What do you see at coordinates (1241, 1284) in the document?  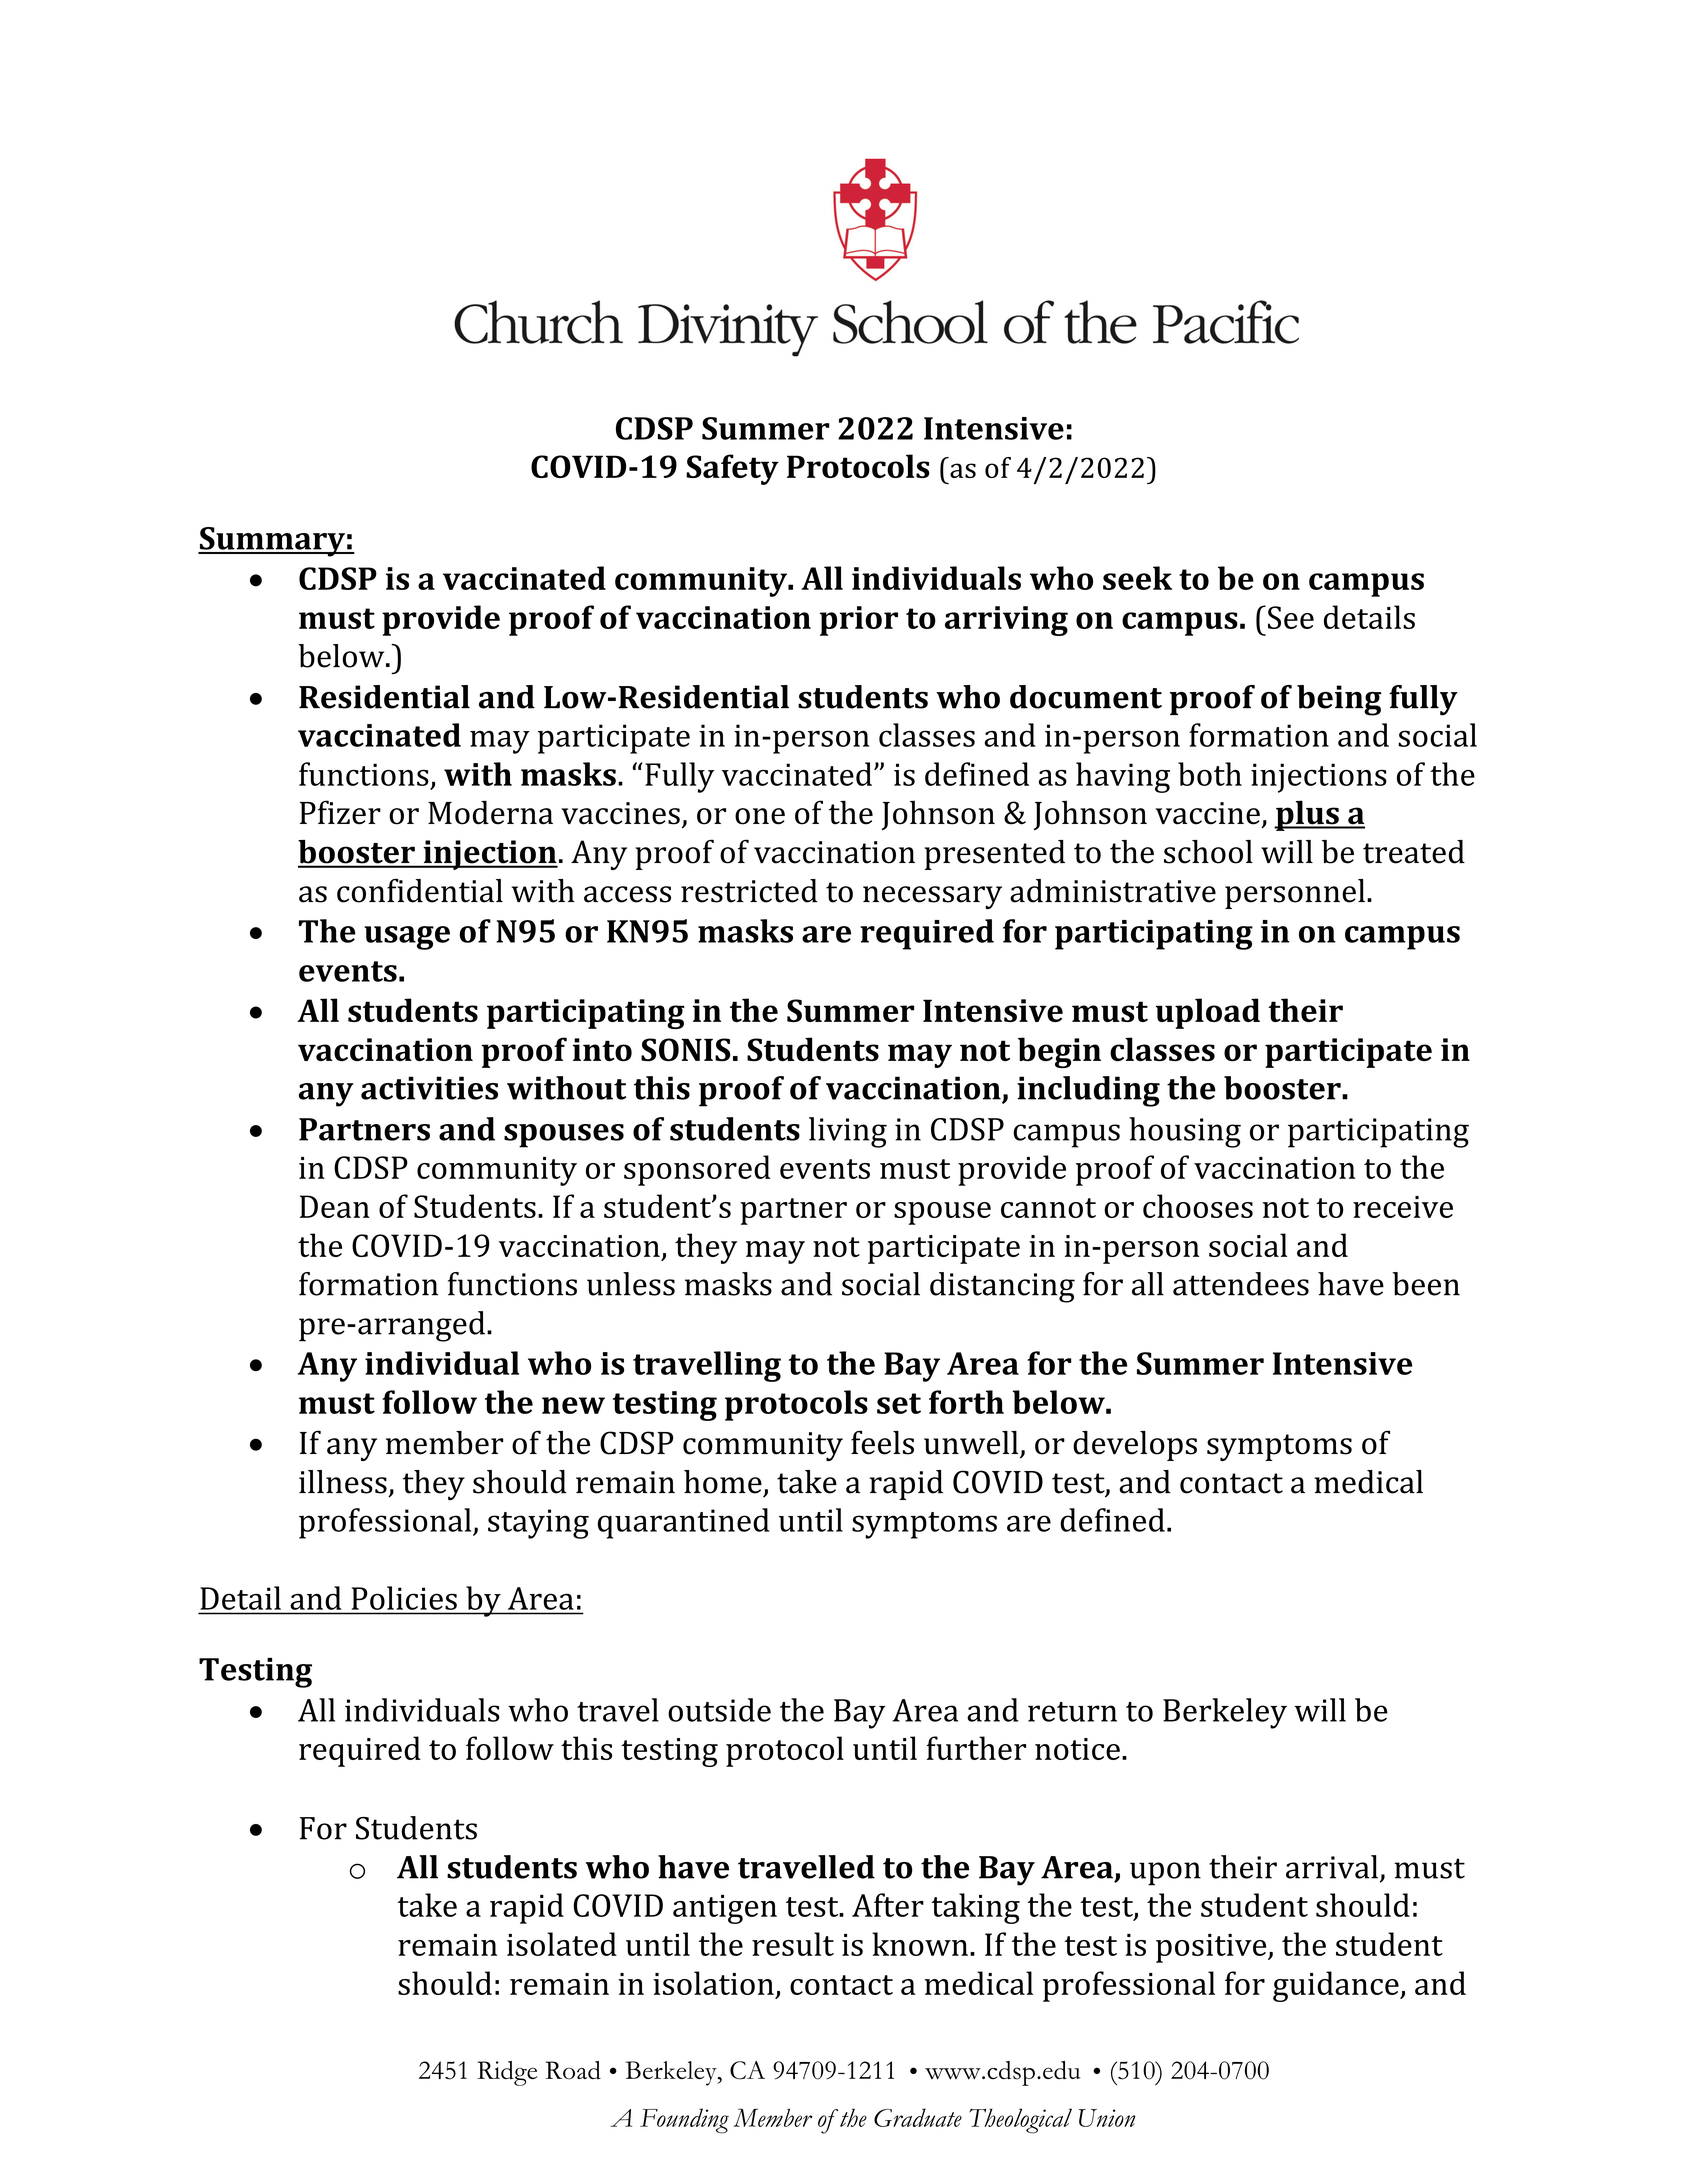 I see `attendees` at bounding box center [1241, 1284].
